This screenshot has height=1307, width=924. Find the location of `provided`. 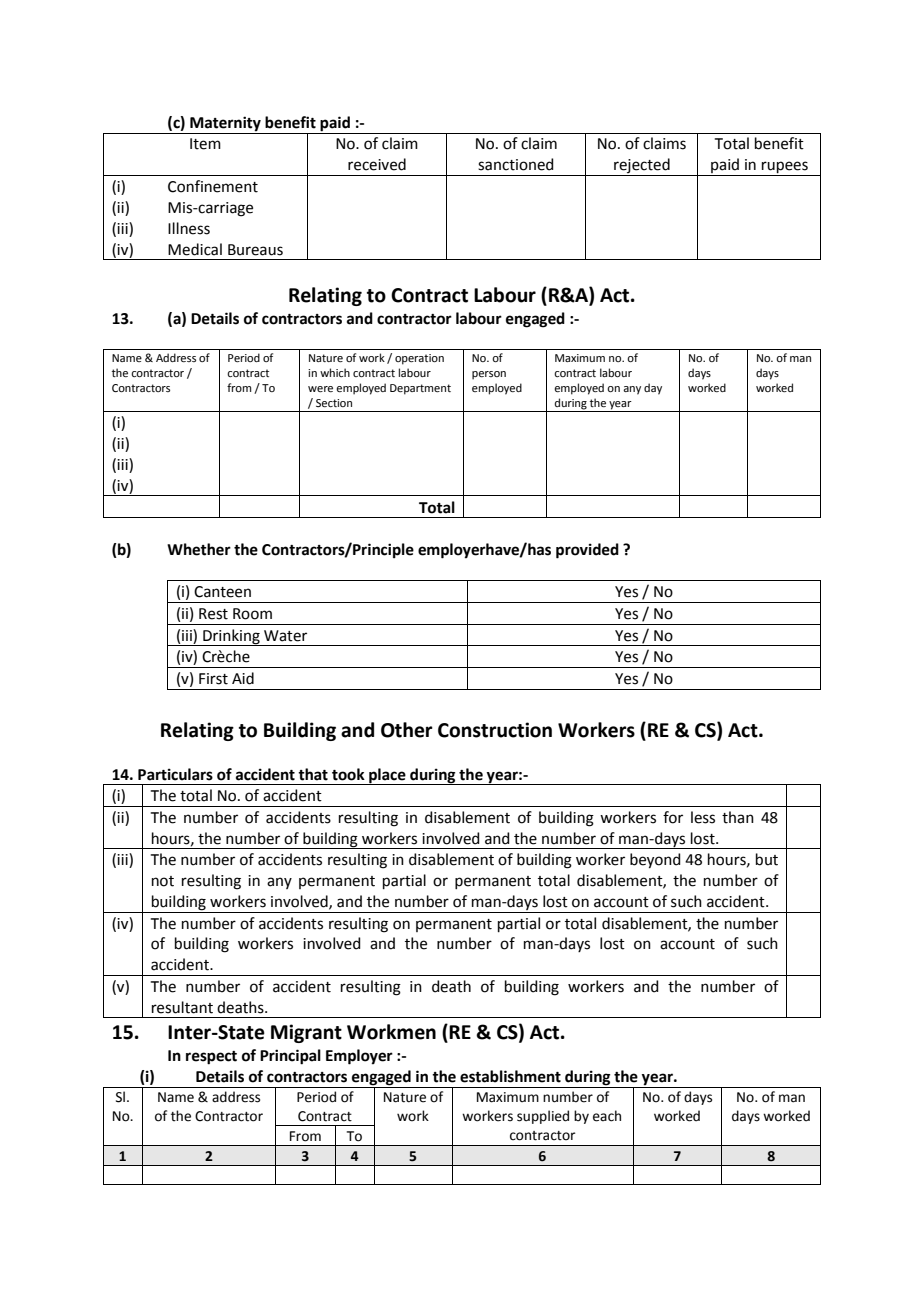

provided is located at coordinates (587, 551).
